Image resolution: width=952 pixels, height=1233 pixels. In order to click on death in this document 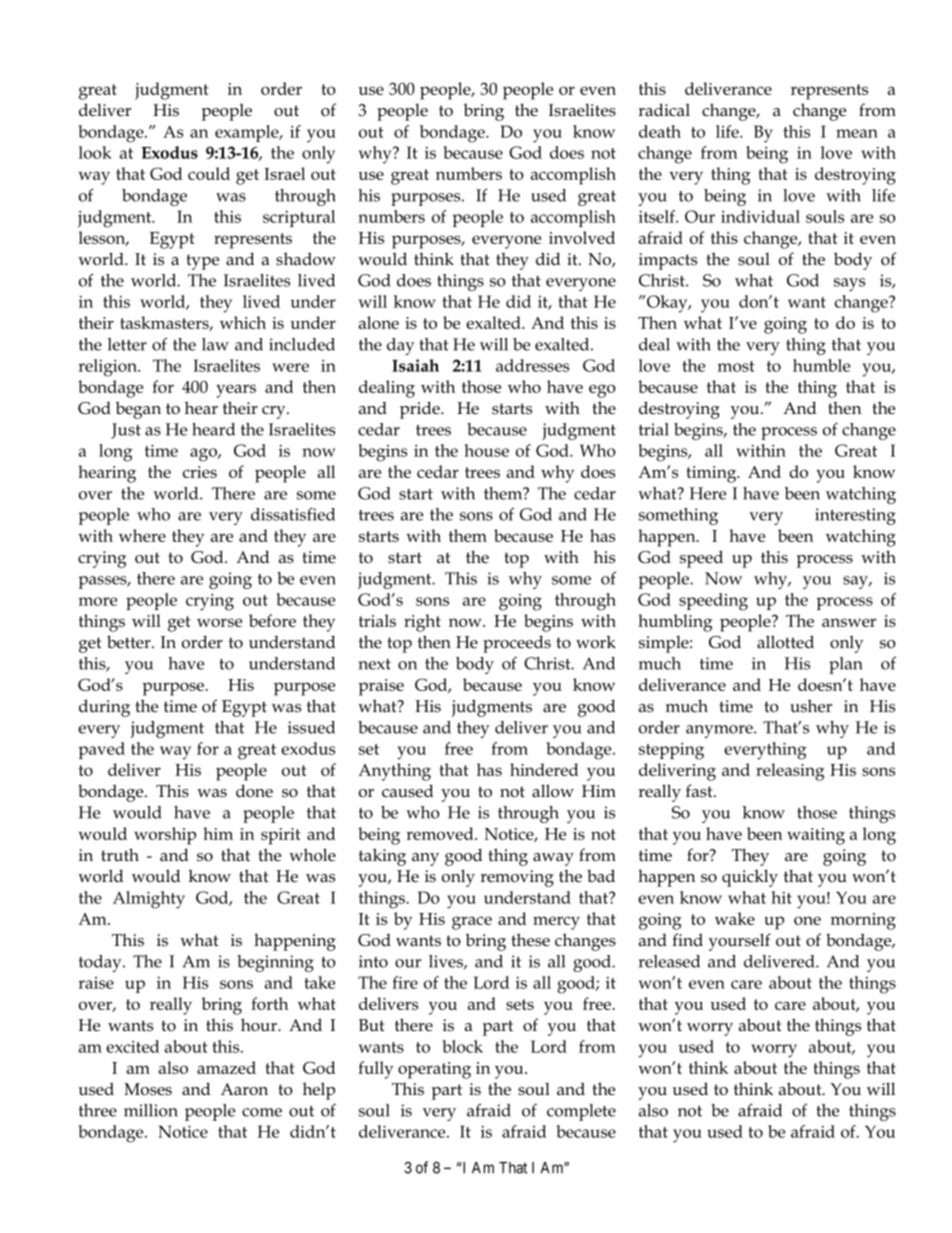, I will do `click(660, 131)`.
